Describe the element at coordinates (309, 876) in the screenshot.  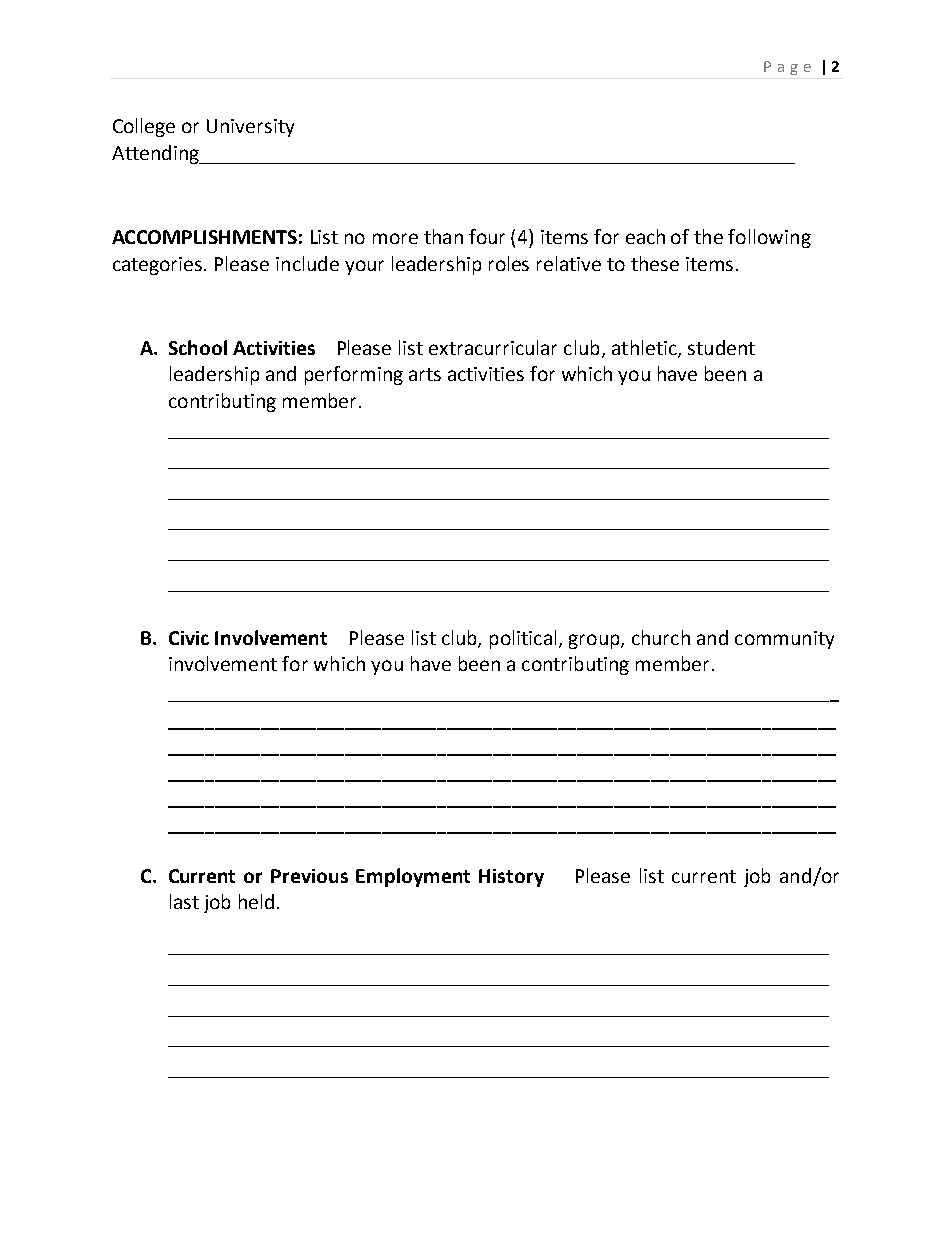
I see `Previous` at that location.
